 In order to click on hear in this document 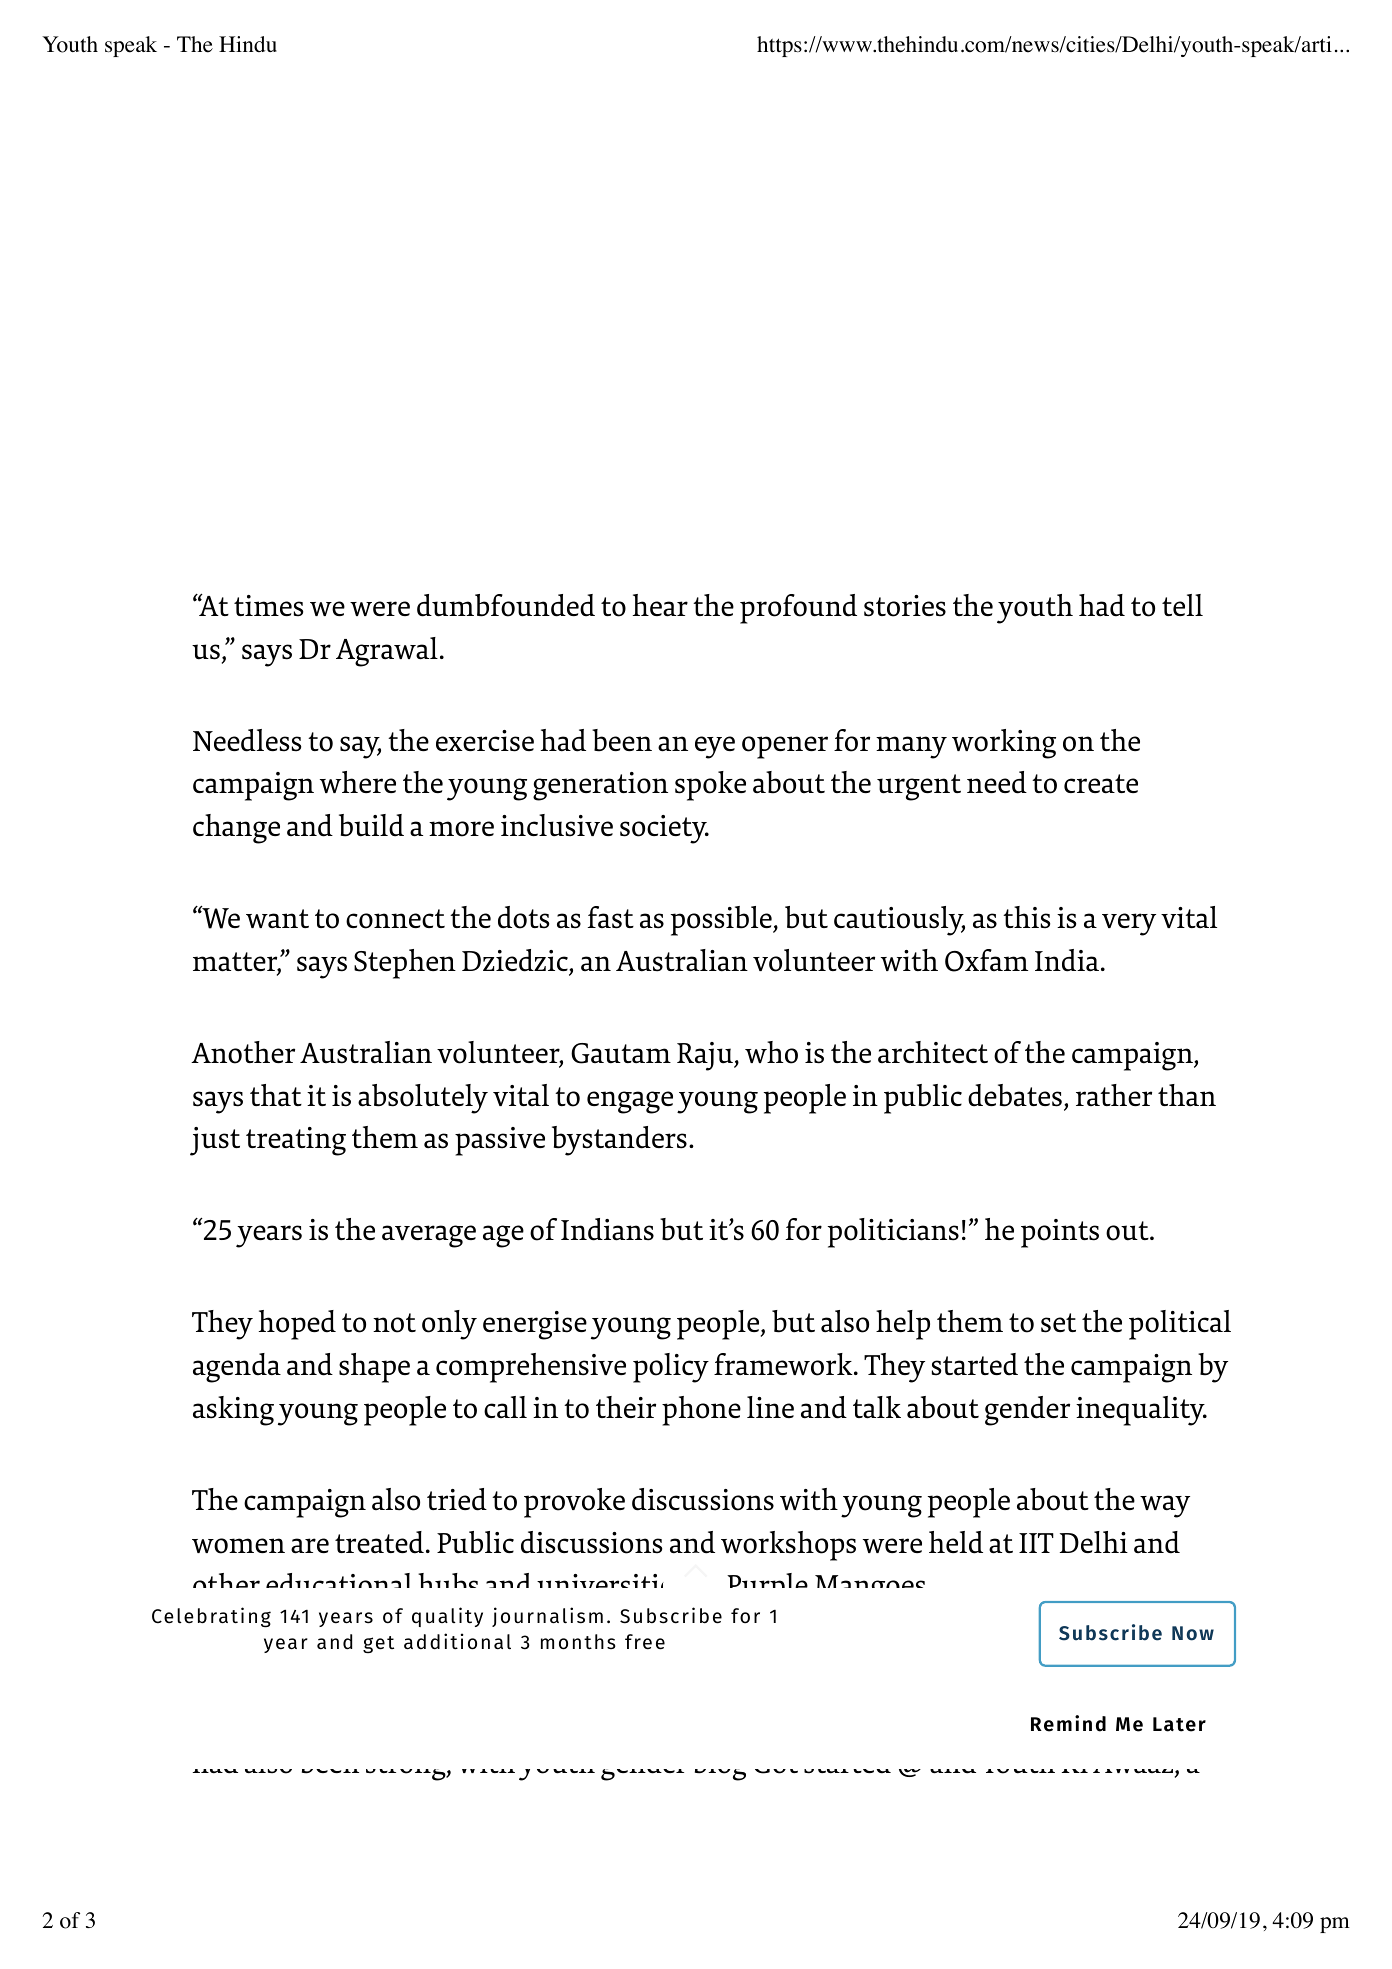, I will do `click(660, 605)`.
